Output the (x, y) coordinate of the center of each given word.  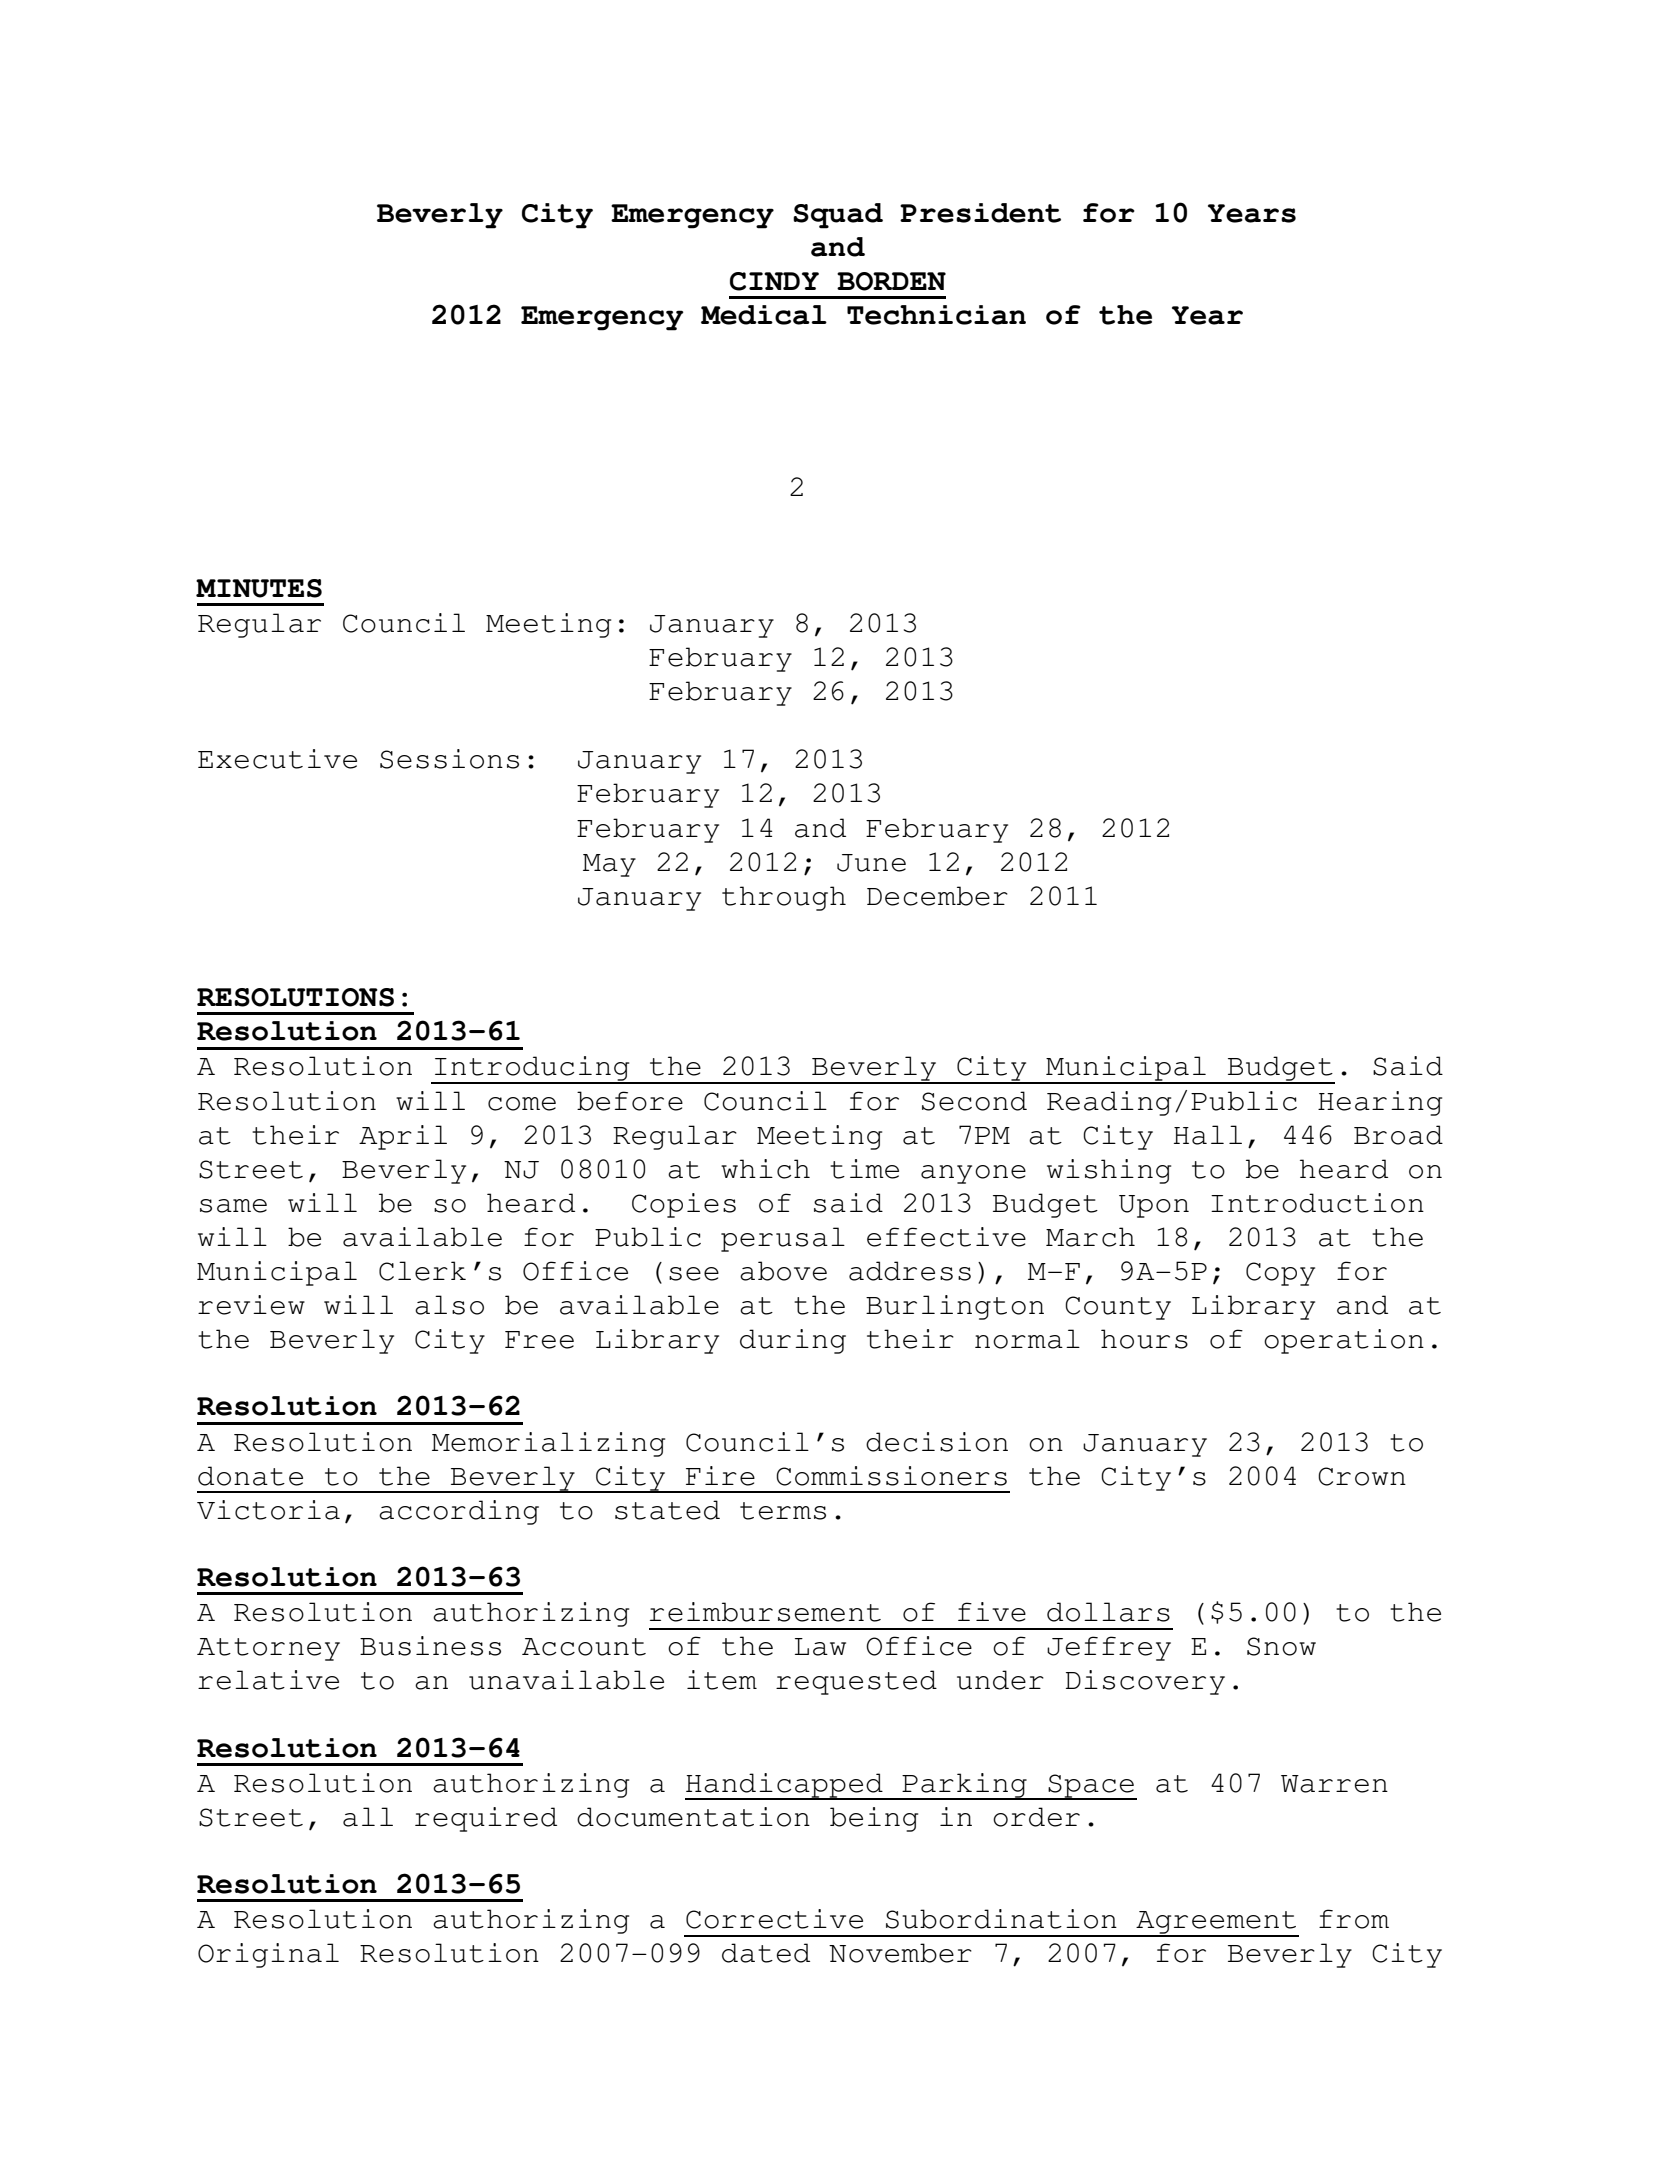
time (864, 1169)
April (403, 1137)
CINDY (774, 281)
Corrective (774, 1919)
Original (268, 1955)
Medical (764, 315)
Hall (1208, 1135)
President (980, 213)
